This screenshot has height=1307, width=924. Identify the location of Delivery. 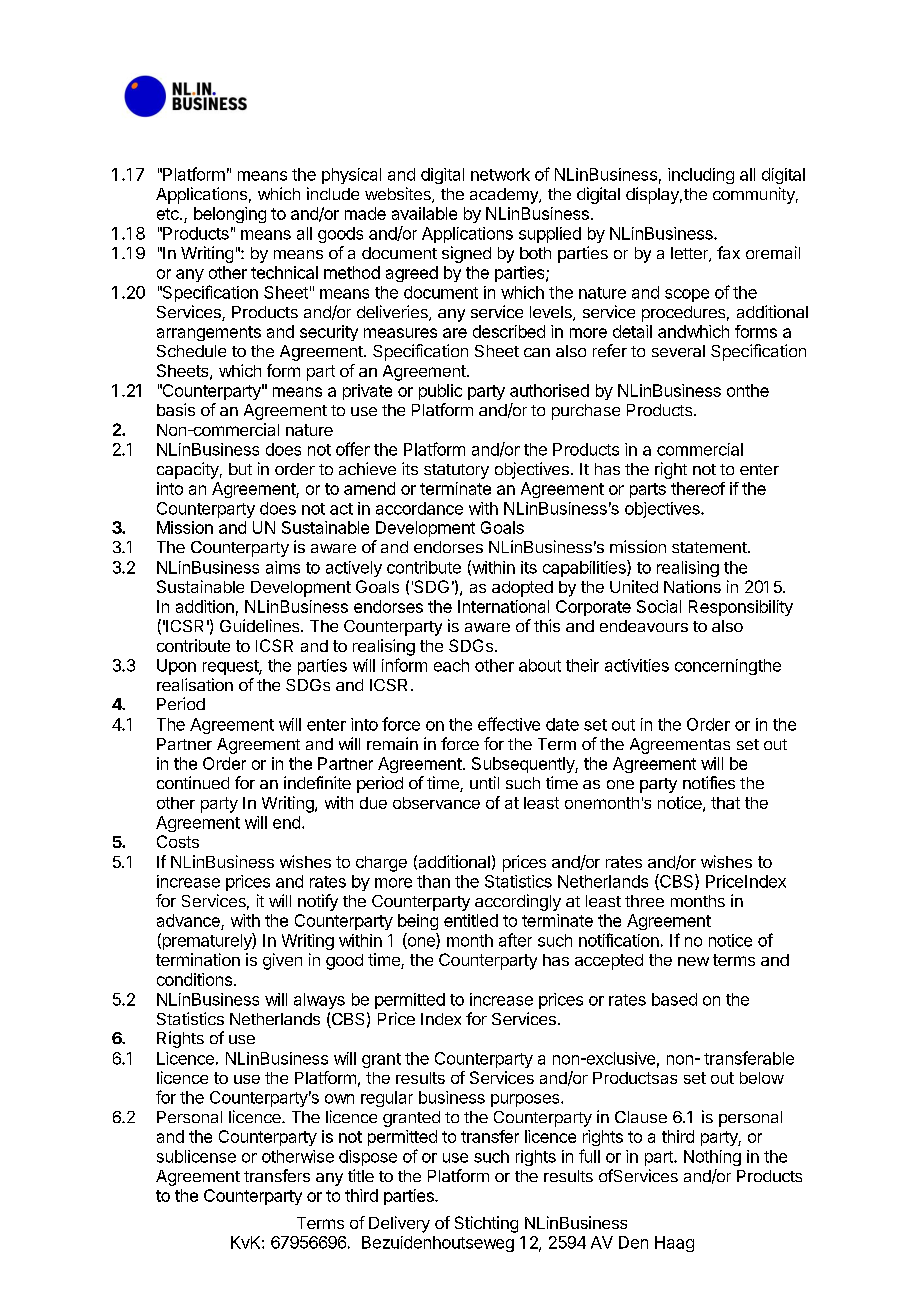
(399, 1224).
